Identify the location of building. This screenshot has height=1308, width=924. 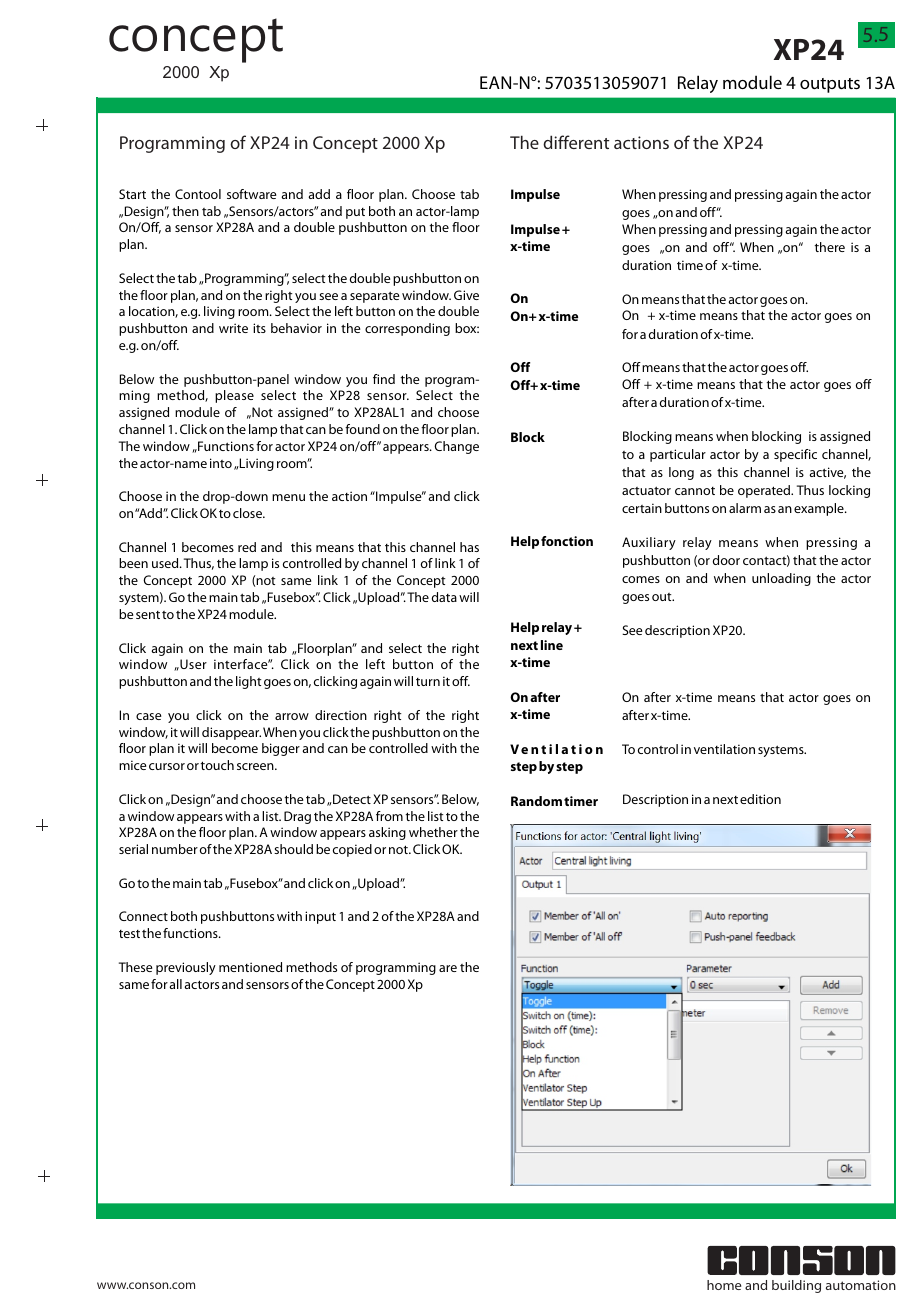
(796, 1286).
